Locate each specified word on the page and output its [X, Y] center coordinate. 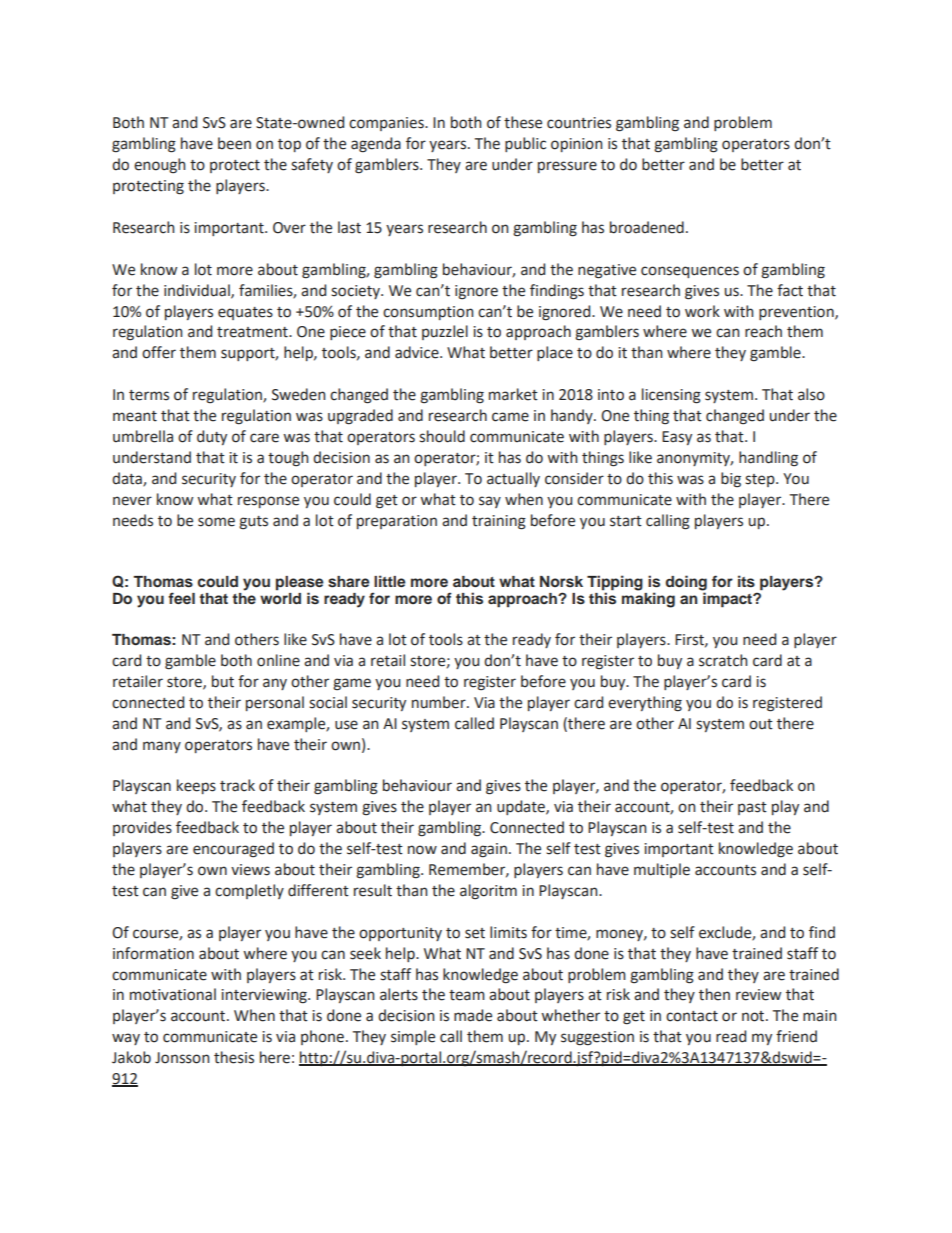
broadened [647, 227]
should [442, 436]
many [162, 747]
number [440, 702]
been [234, 143]
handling [768, 459]
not [754, 1016]
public [525, 144]
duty [212, 437]
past [752, 808]
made [473, 1015]
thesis [234, 1057]
